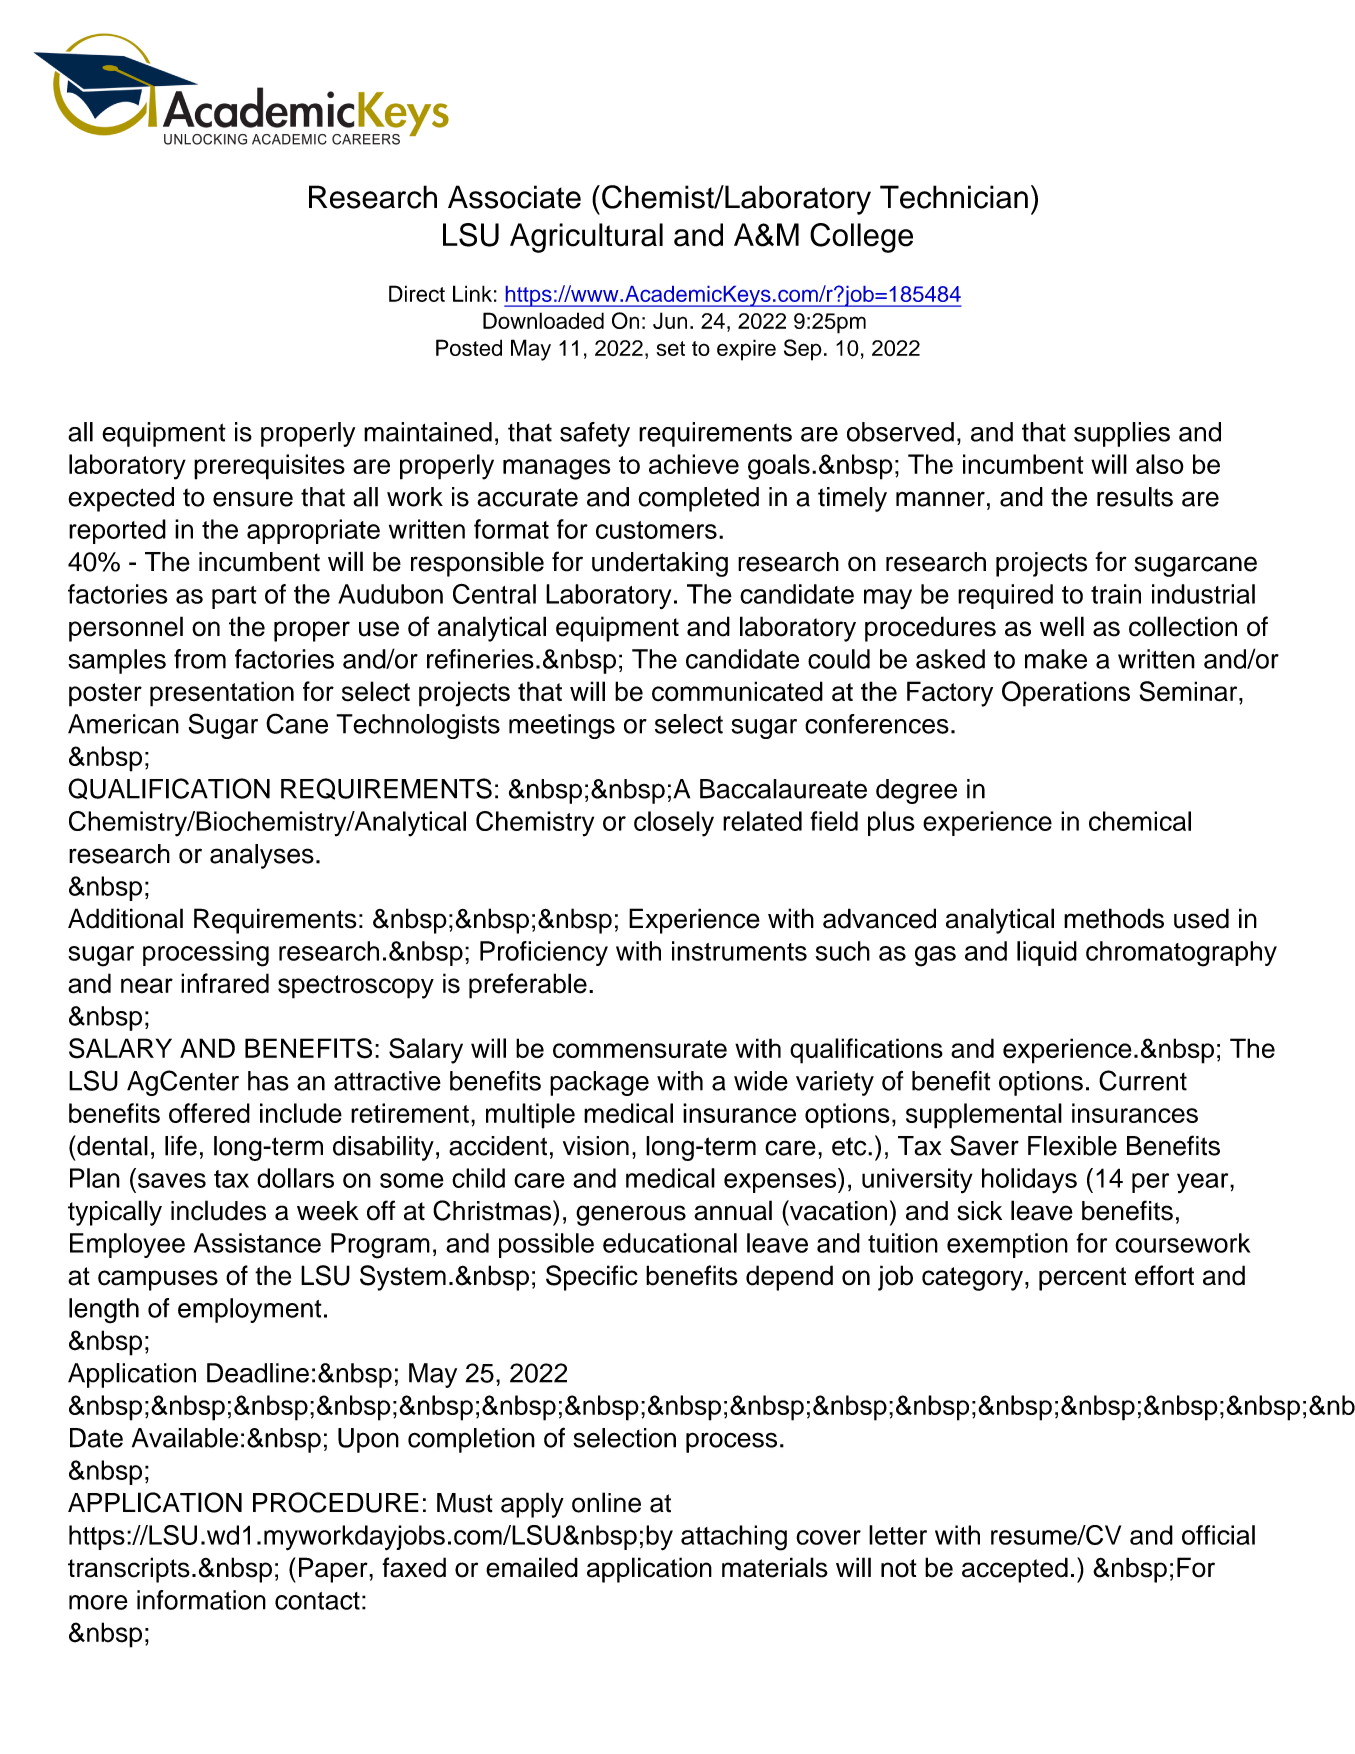 The height and width of the screenshot is (1754, 1355). I want to click on Operations, so click(1066, 694).
